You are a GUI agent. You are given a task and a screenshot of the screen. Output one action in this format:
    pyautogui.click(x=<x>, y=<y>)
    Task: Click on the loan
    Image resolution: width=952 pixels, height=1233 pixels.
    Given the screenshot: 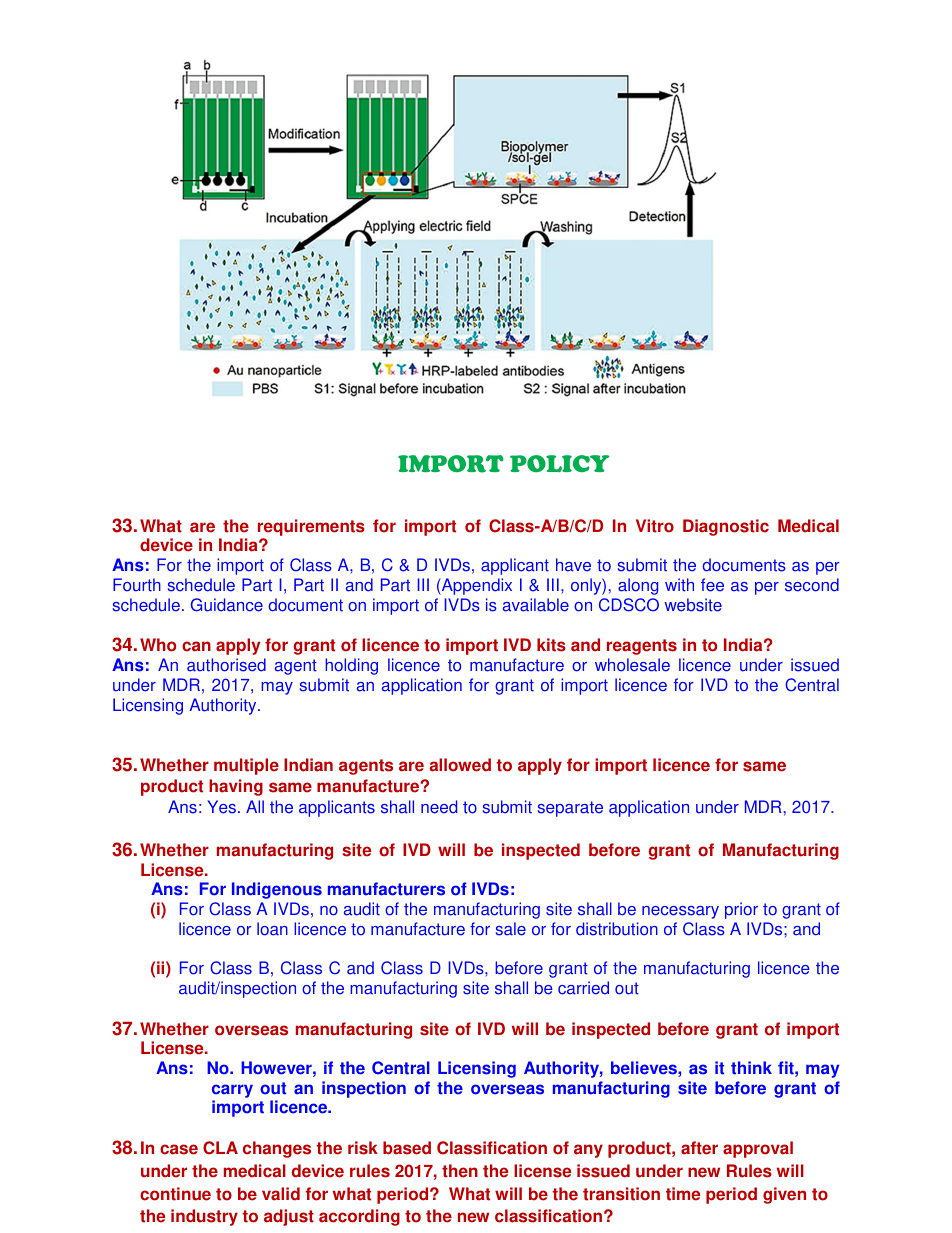 What is the action you would take?
    pyautogui.click(x=272, y=929)
